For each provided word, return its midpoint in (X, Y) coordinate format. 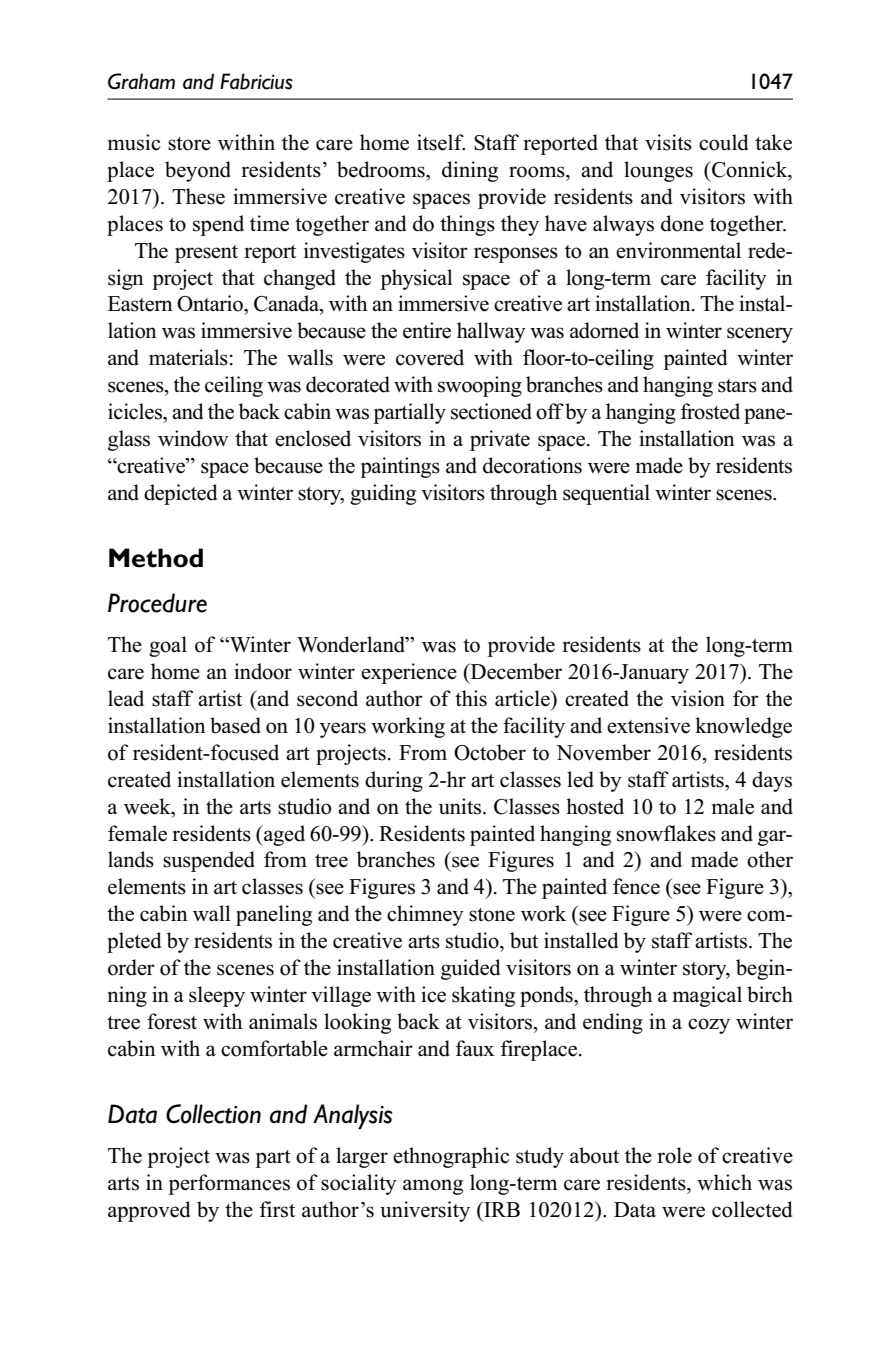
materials (188, 357)
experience (409, 673)
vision (698, 698)
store (189, 144)
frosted (710, 411)
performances (229, 1184)
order (131, 967)
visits (668, 142)
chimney (425, 915)
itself (441, 142)
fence (636, 886)
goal (168, 646)
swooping (480, 386)
